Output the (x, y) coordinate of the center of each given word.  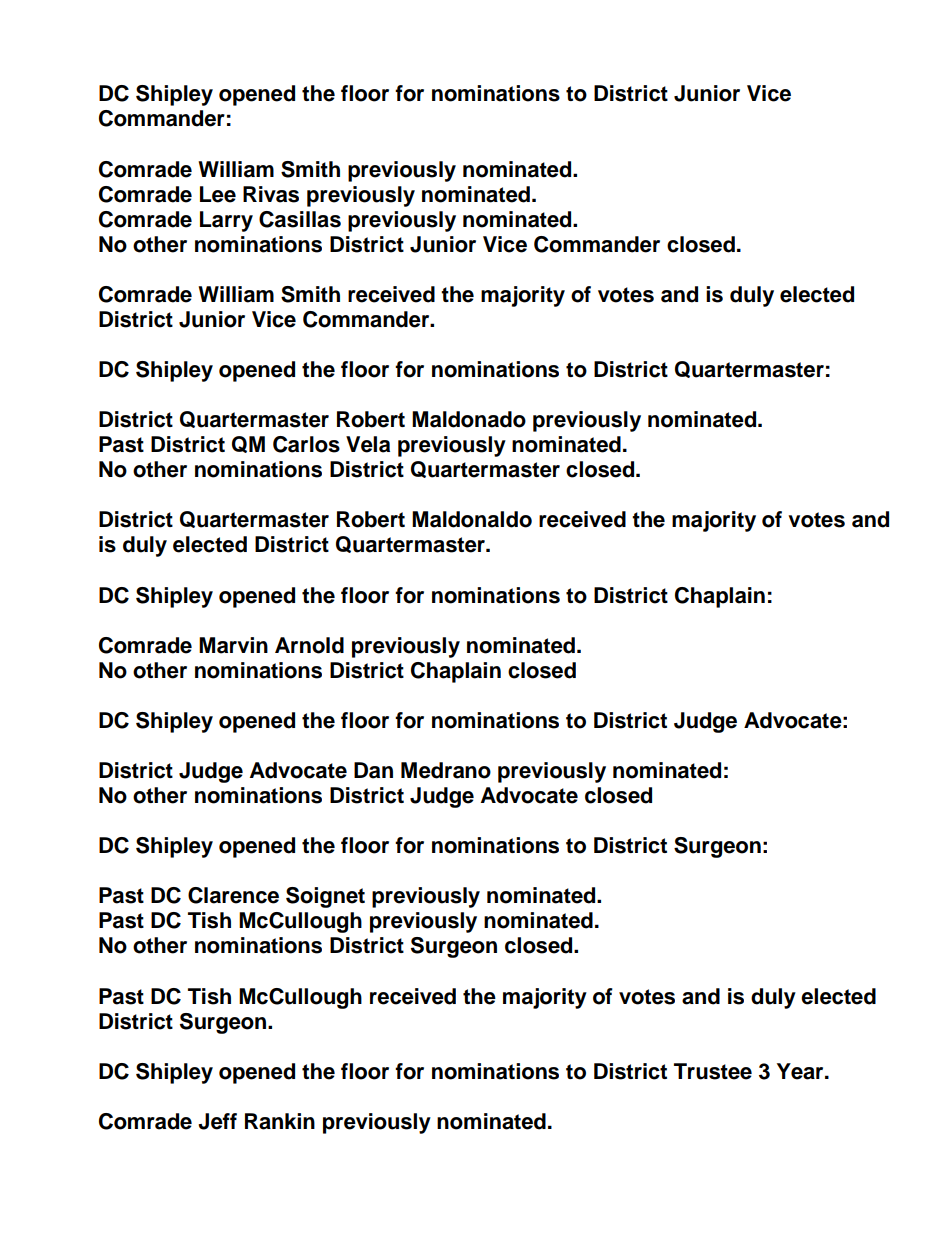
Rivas (271, 194)
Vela (368, 444)
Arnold (309, 645)
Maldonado (469, 419)
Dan (373, 770)
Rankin (280, 1121)
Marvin (233, 645)
